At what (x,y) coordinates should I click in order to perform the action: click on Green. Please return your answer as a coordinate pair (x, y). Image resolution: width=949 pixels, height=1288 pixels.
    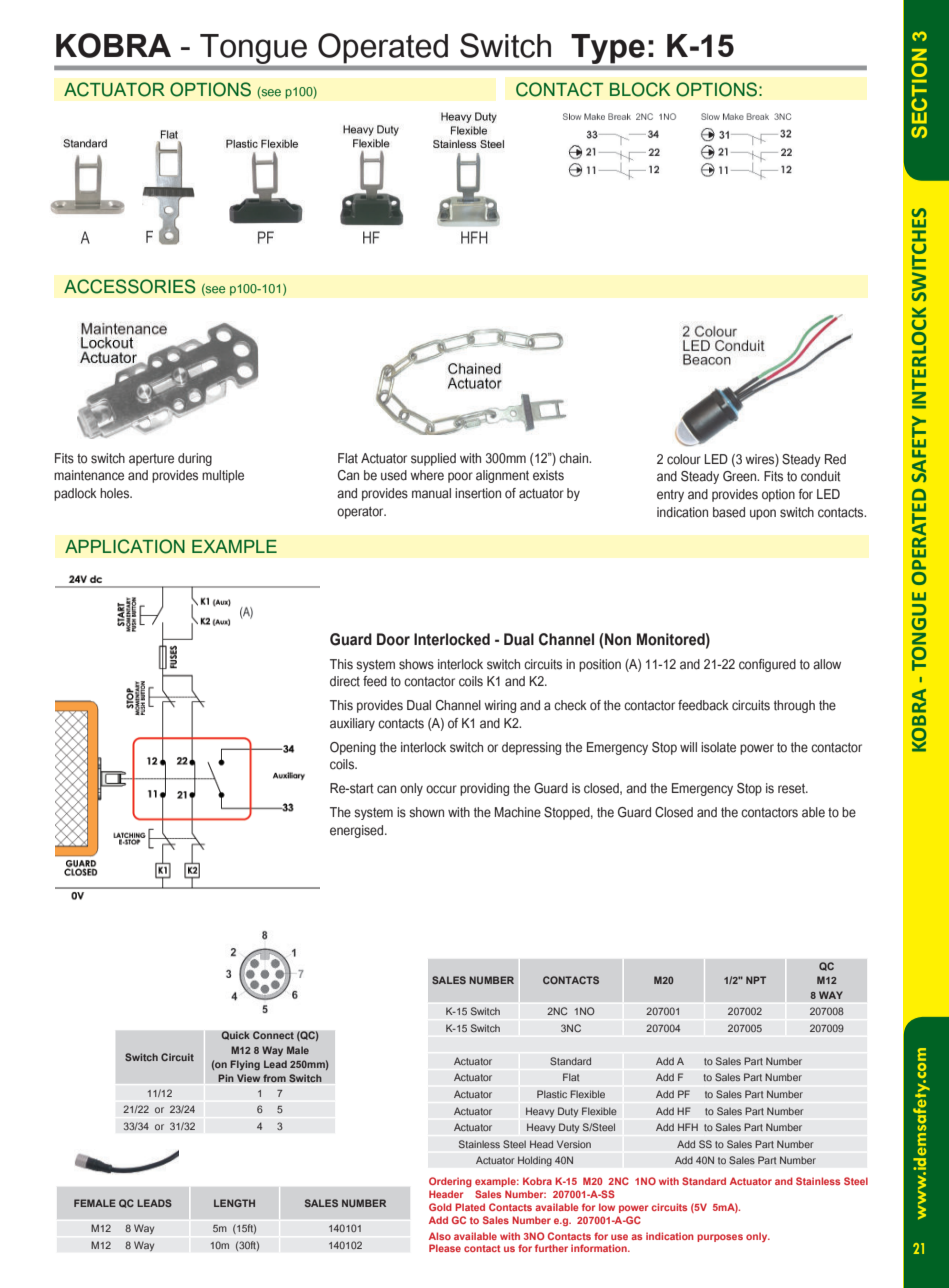
    Looking at the image, I should click on (741, 476).
